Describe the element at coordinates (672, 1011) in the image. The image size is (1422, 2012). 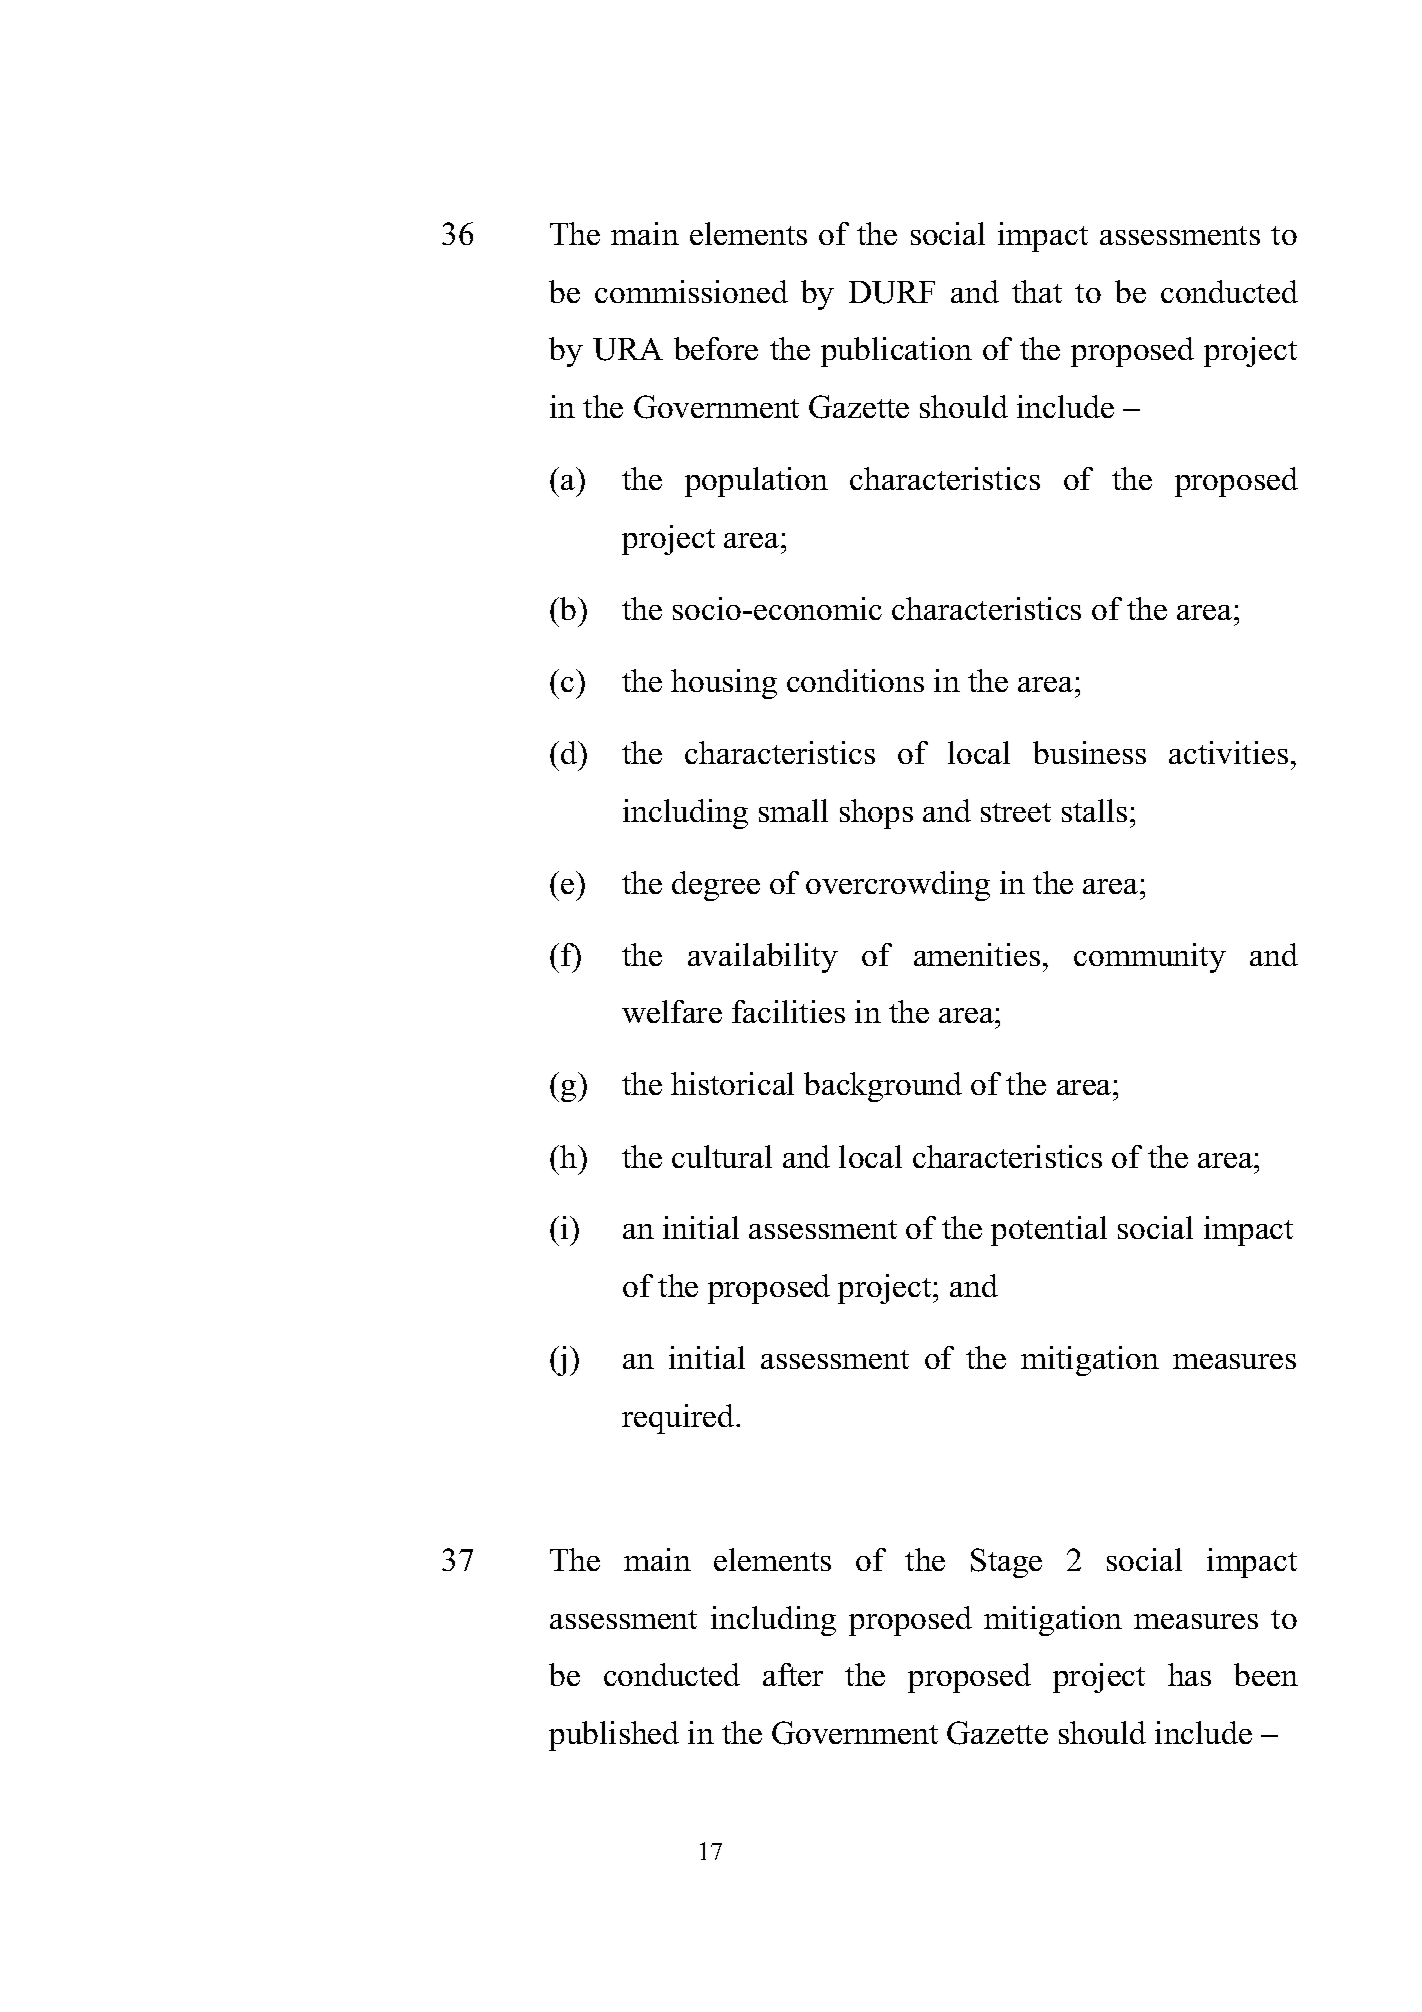
I see `welfare` at that location.
